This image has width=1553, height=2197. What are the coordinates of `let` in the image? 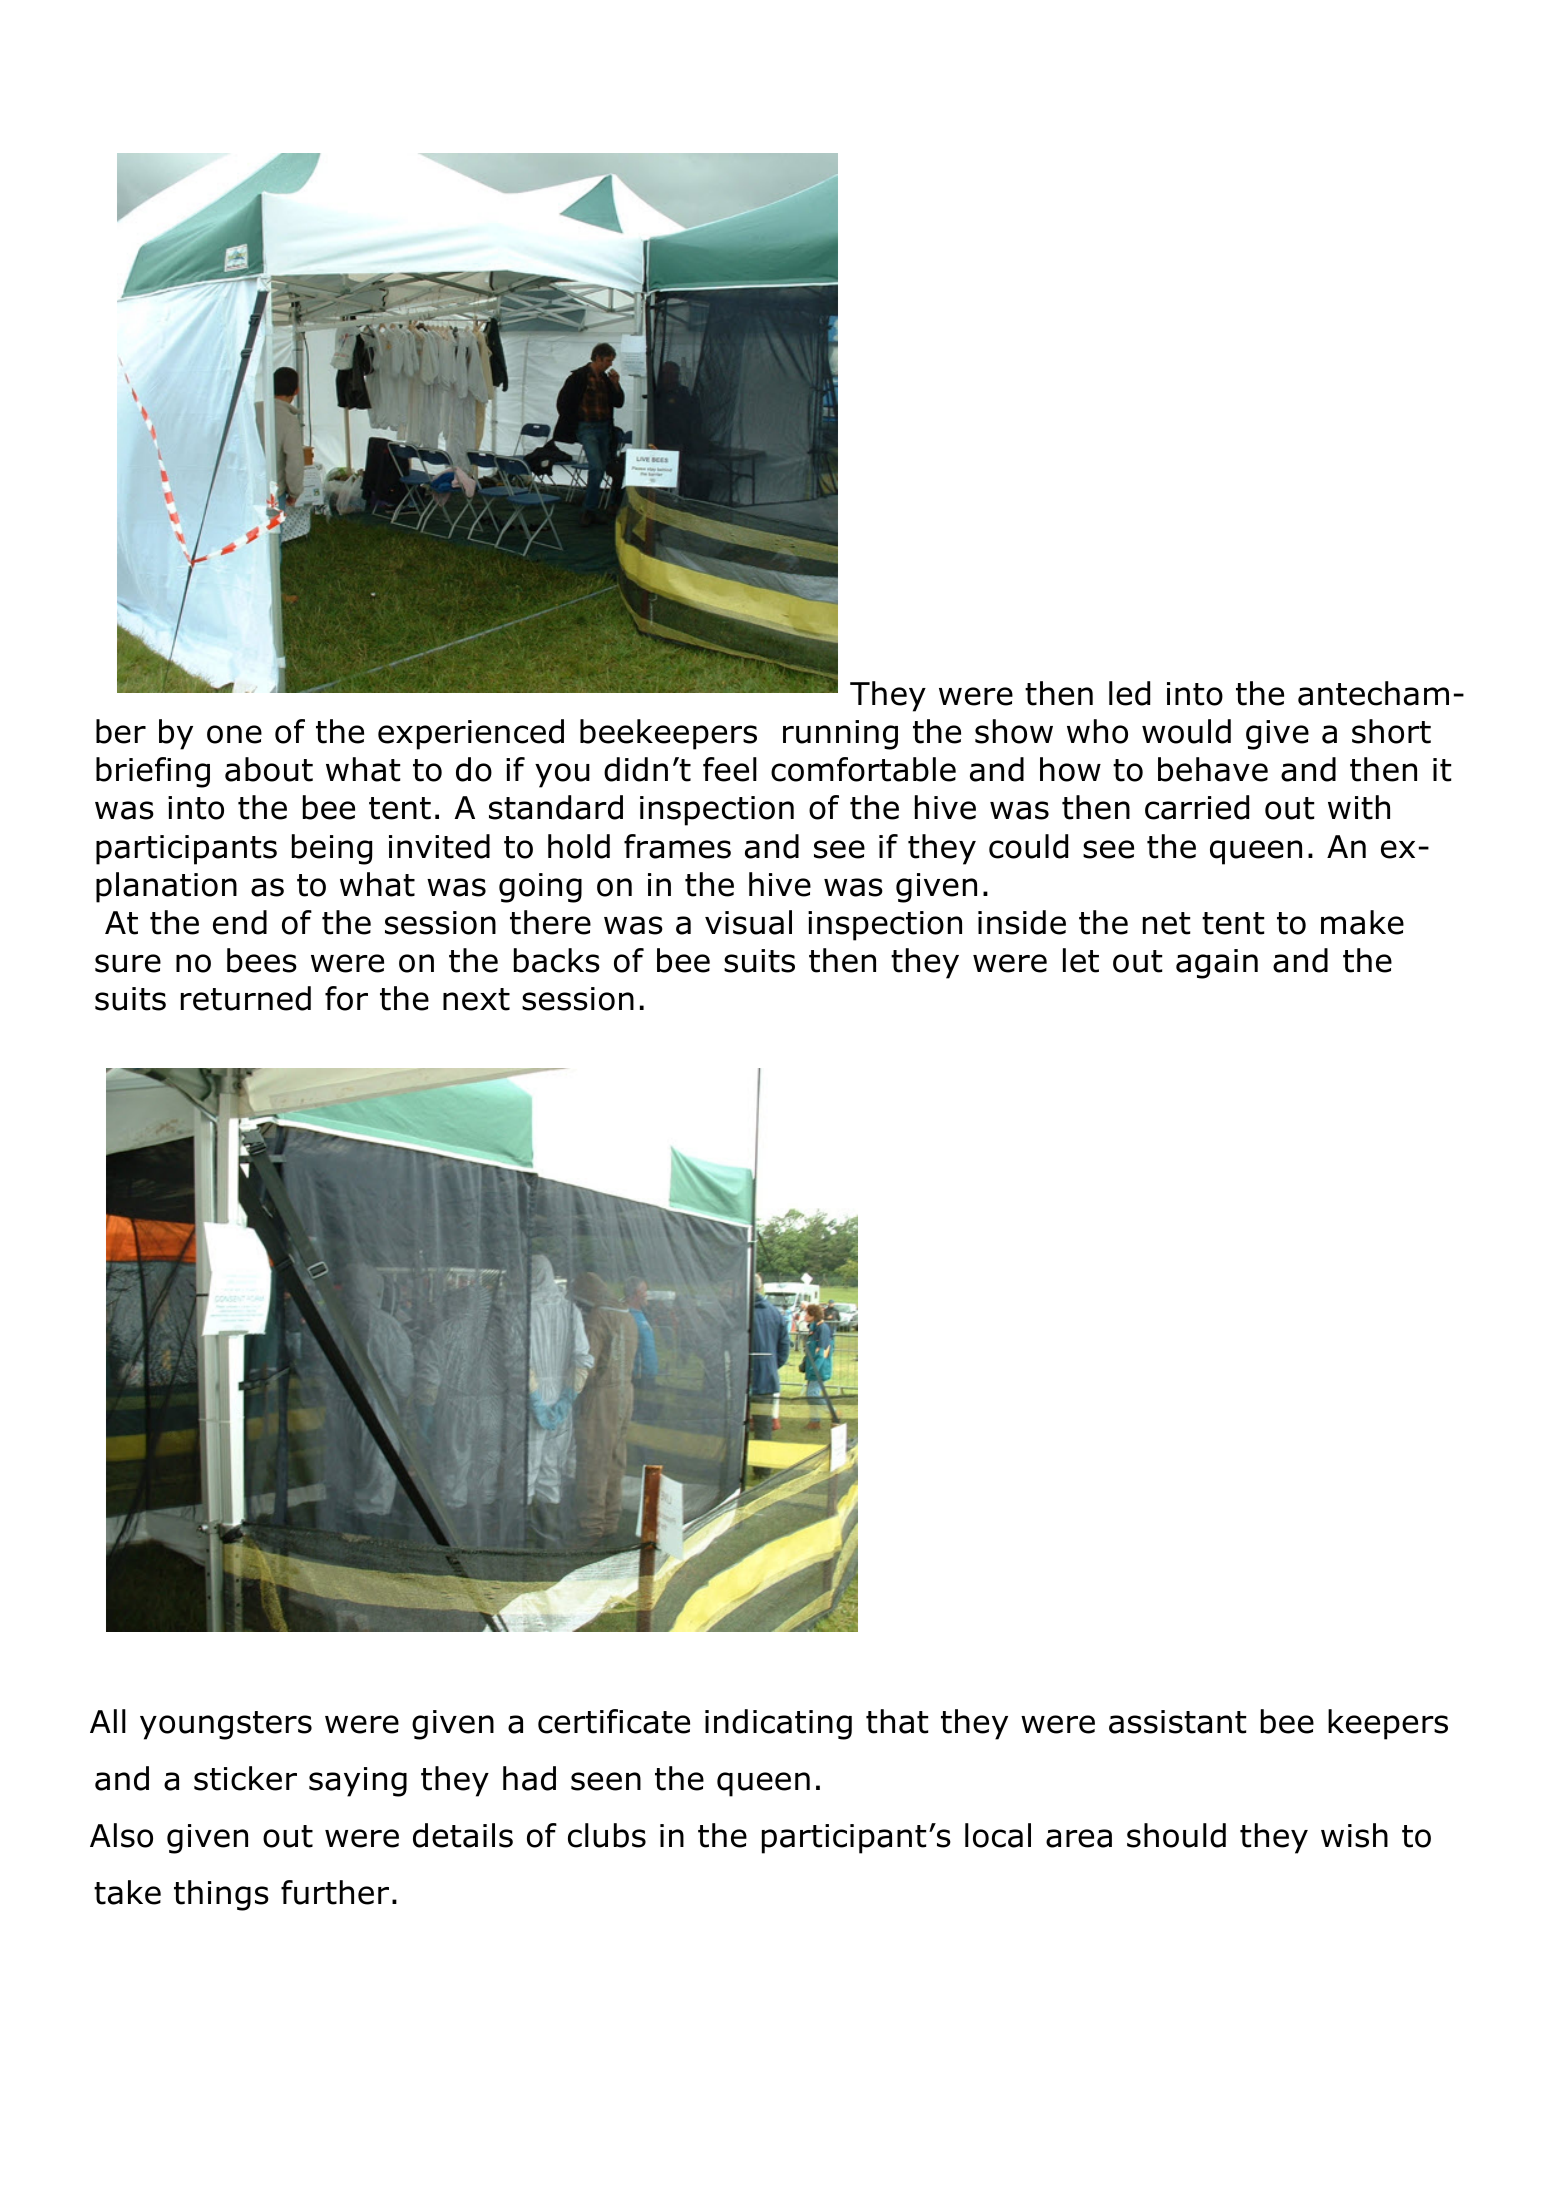 It's located at (1081, 960).
